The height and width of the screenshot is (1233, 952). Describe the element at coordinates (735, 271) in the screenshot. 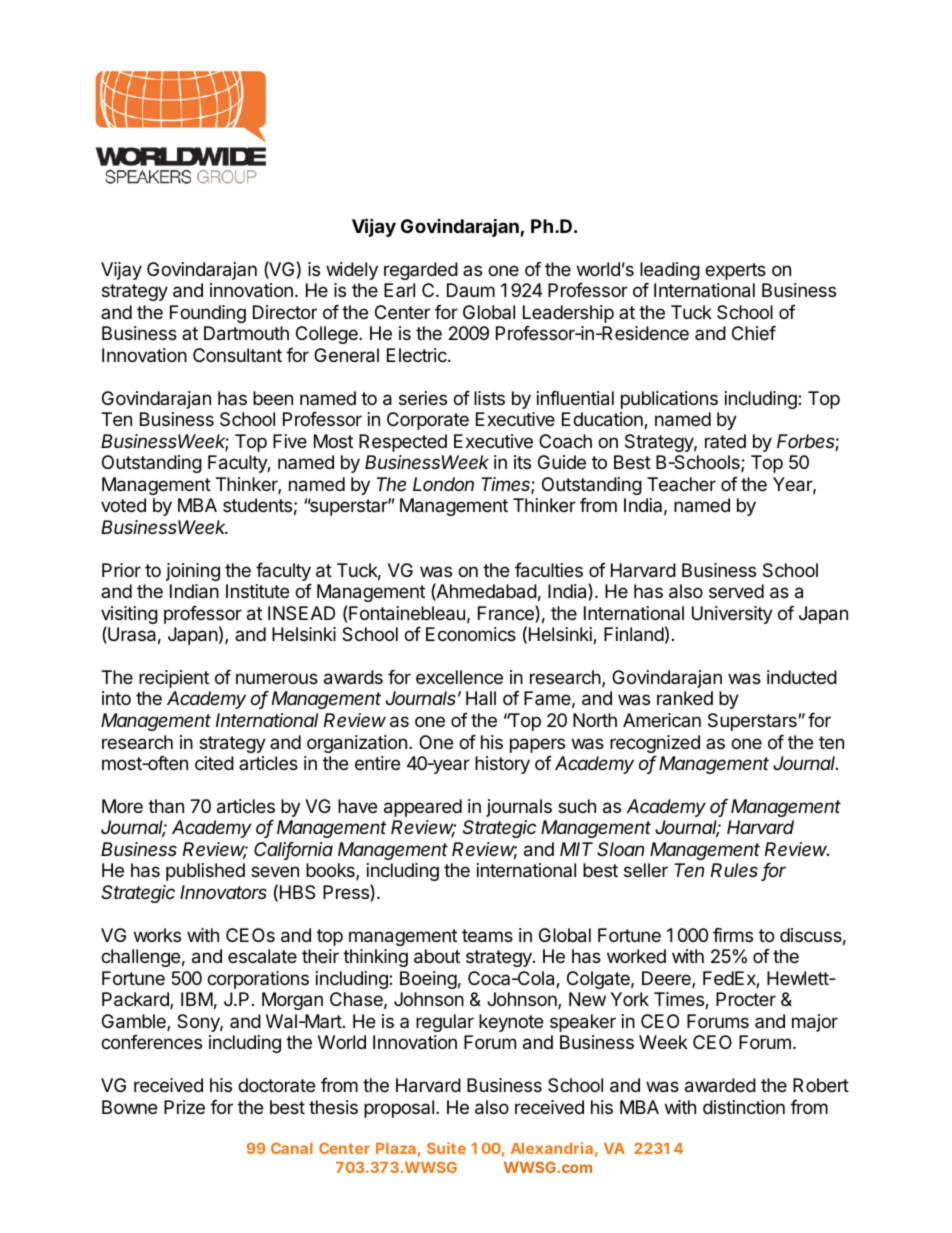

I see `experts` at that location.
